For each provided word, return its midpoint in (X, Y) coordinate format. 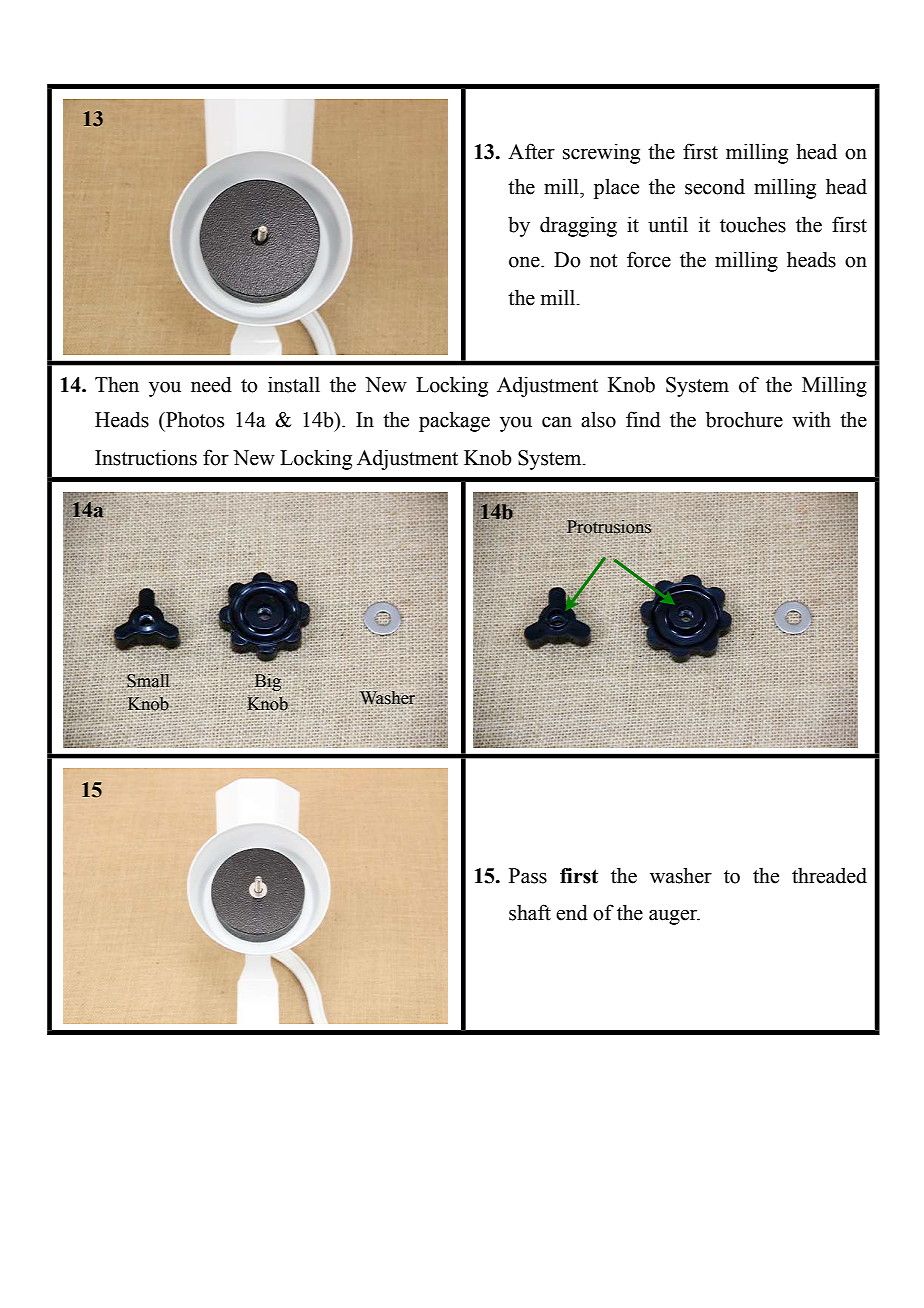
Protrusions (609, 527)
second (715, 187)
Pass (528, 876)
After (531, 151)
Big (268, 682)
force (649, 259)
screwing (601, 153)
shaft (530, 912)
